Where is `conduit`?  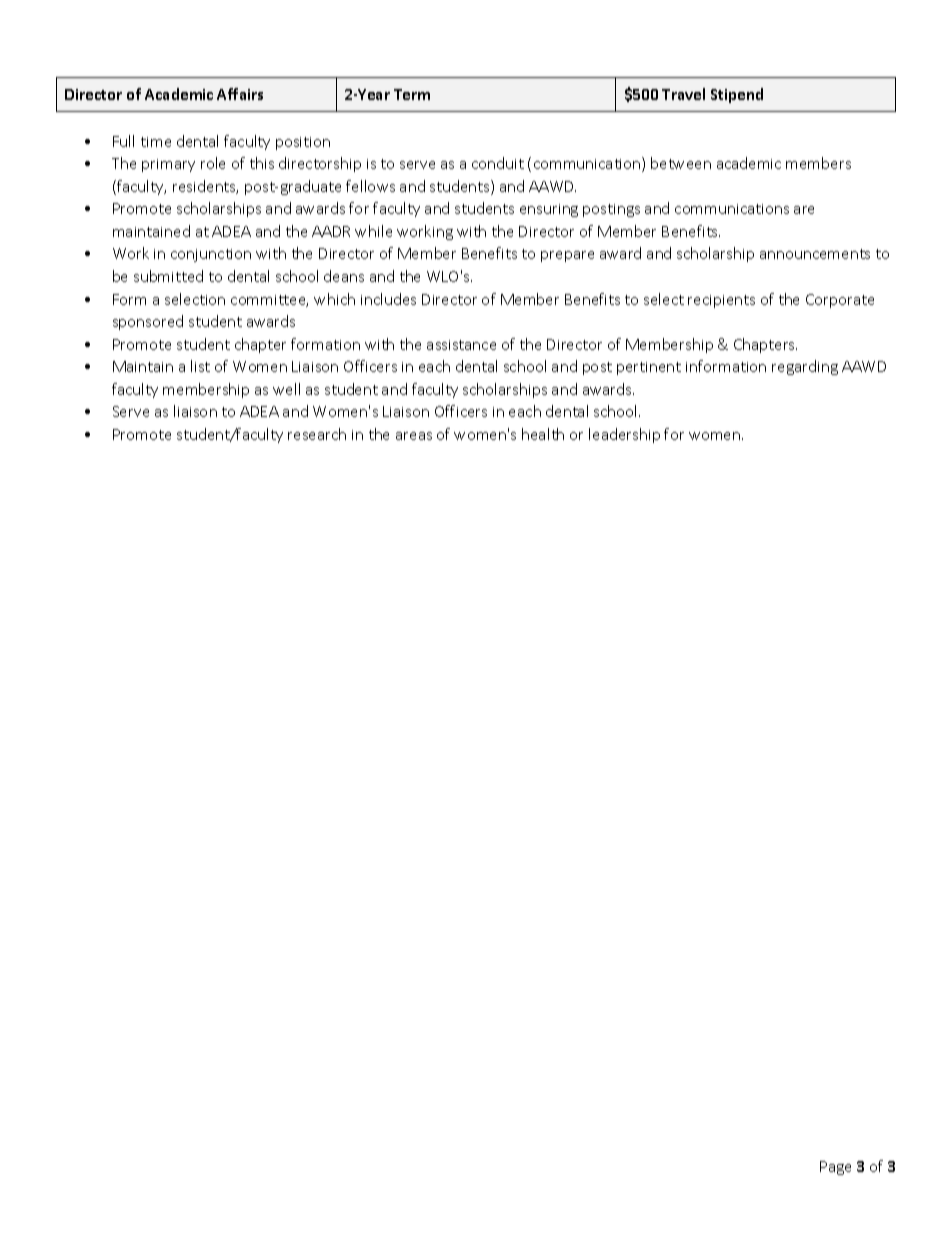
conduit is located at coordinates (498, 163).
